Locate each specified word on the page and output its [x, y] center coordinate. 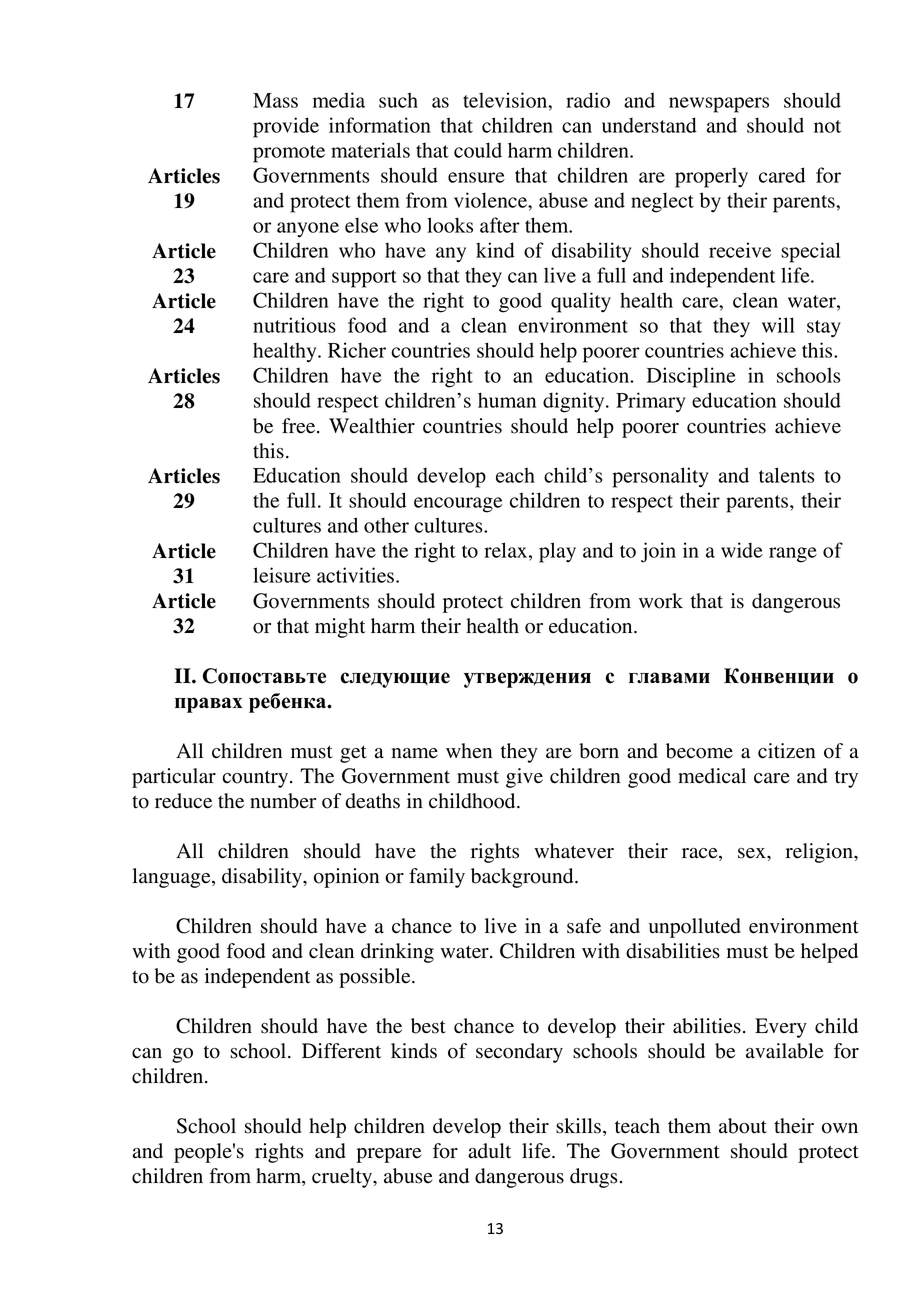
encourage [458, 505]
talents [786, 475]
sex [753, 853]
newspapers [719, 105]
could [478, 150]
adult [489, 1151]
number [283, 801]
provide [286, 127]
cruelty [343, 1178]
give [524, 778]
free [300, 426]
